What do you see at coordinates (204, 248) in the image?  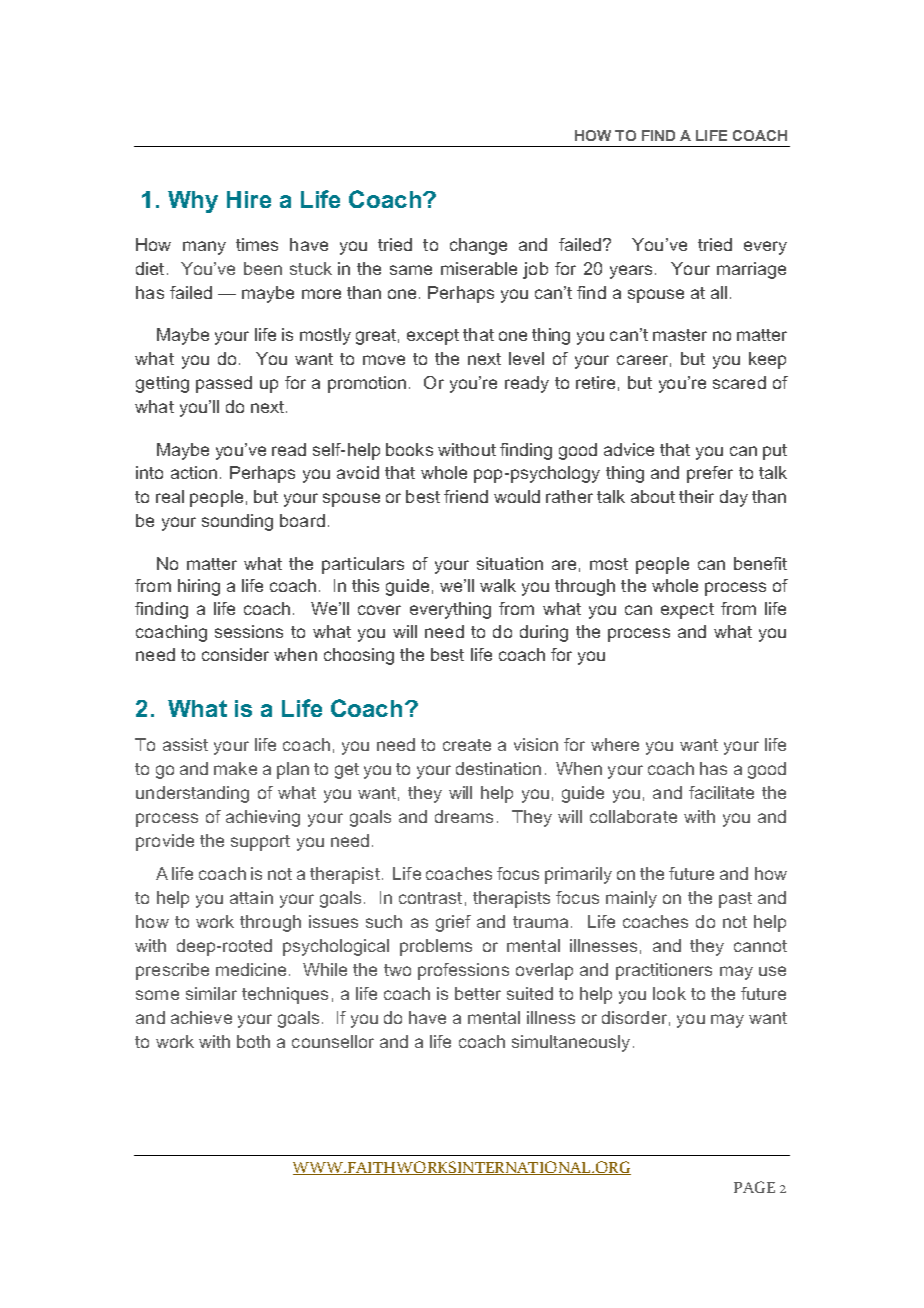 I see `many` at bounding box center [204, 248].
